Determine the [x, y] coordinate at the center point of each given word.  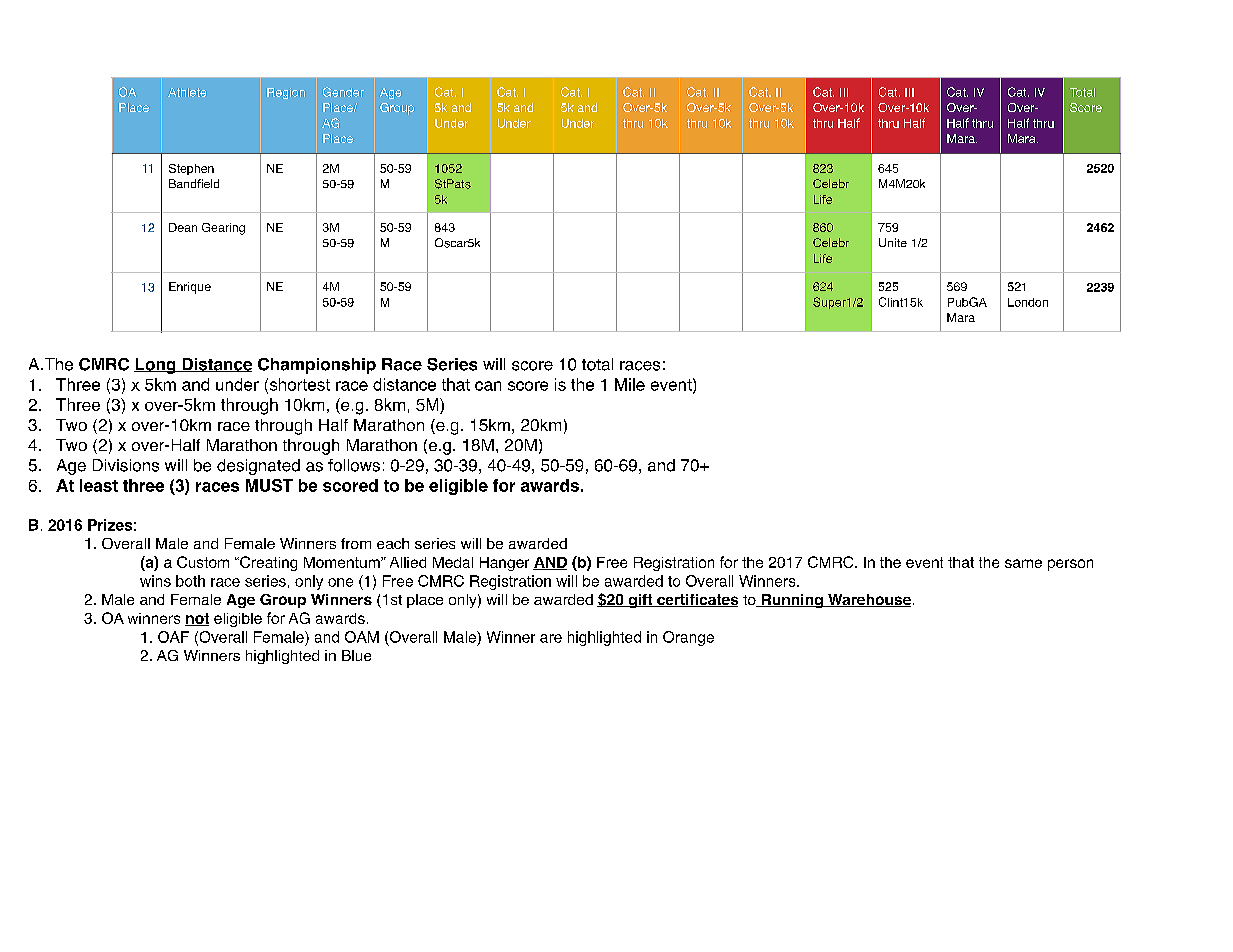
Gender [343, 92]
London [1028, 302]
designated [258, 467]
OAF [173, 637]
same [1023, 563]
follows [354, 465]
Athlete [187, 92]
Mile [630, 384]
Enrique [190, 288]
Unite [893, 242]
